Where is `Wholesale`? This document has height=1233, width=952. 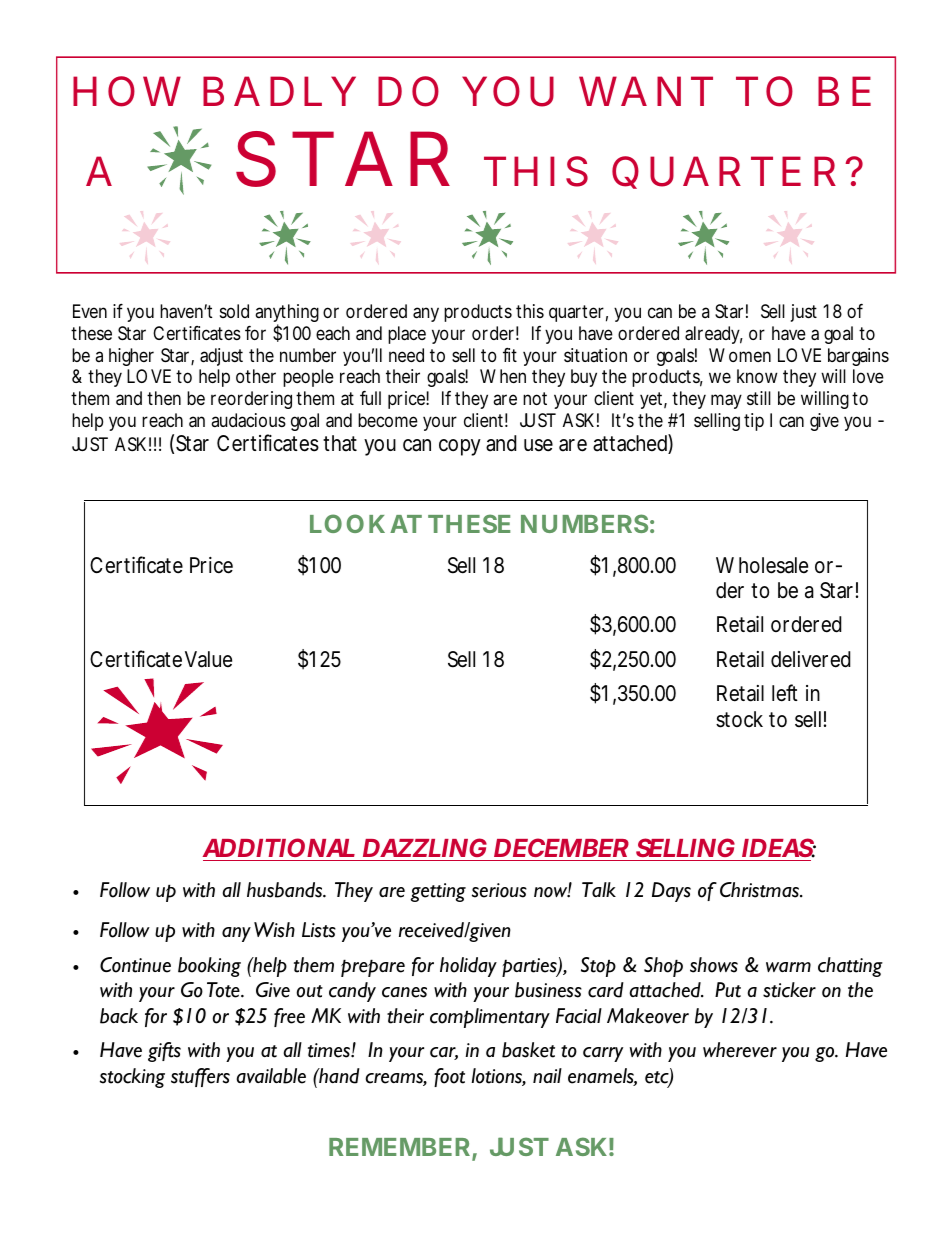
Wholesale is located at coordinates (762, 565).
